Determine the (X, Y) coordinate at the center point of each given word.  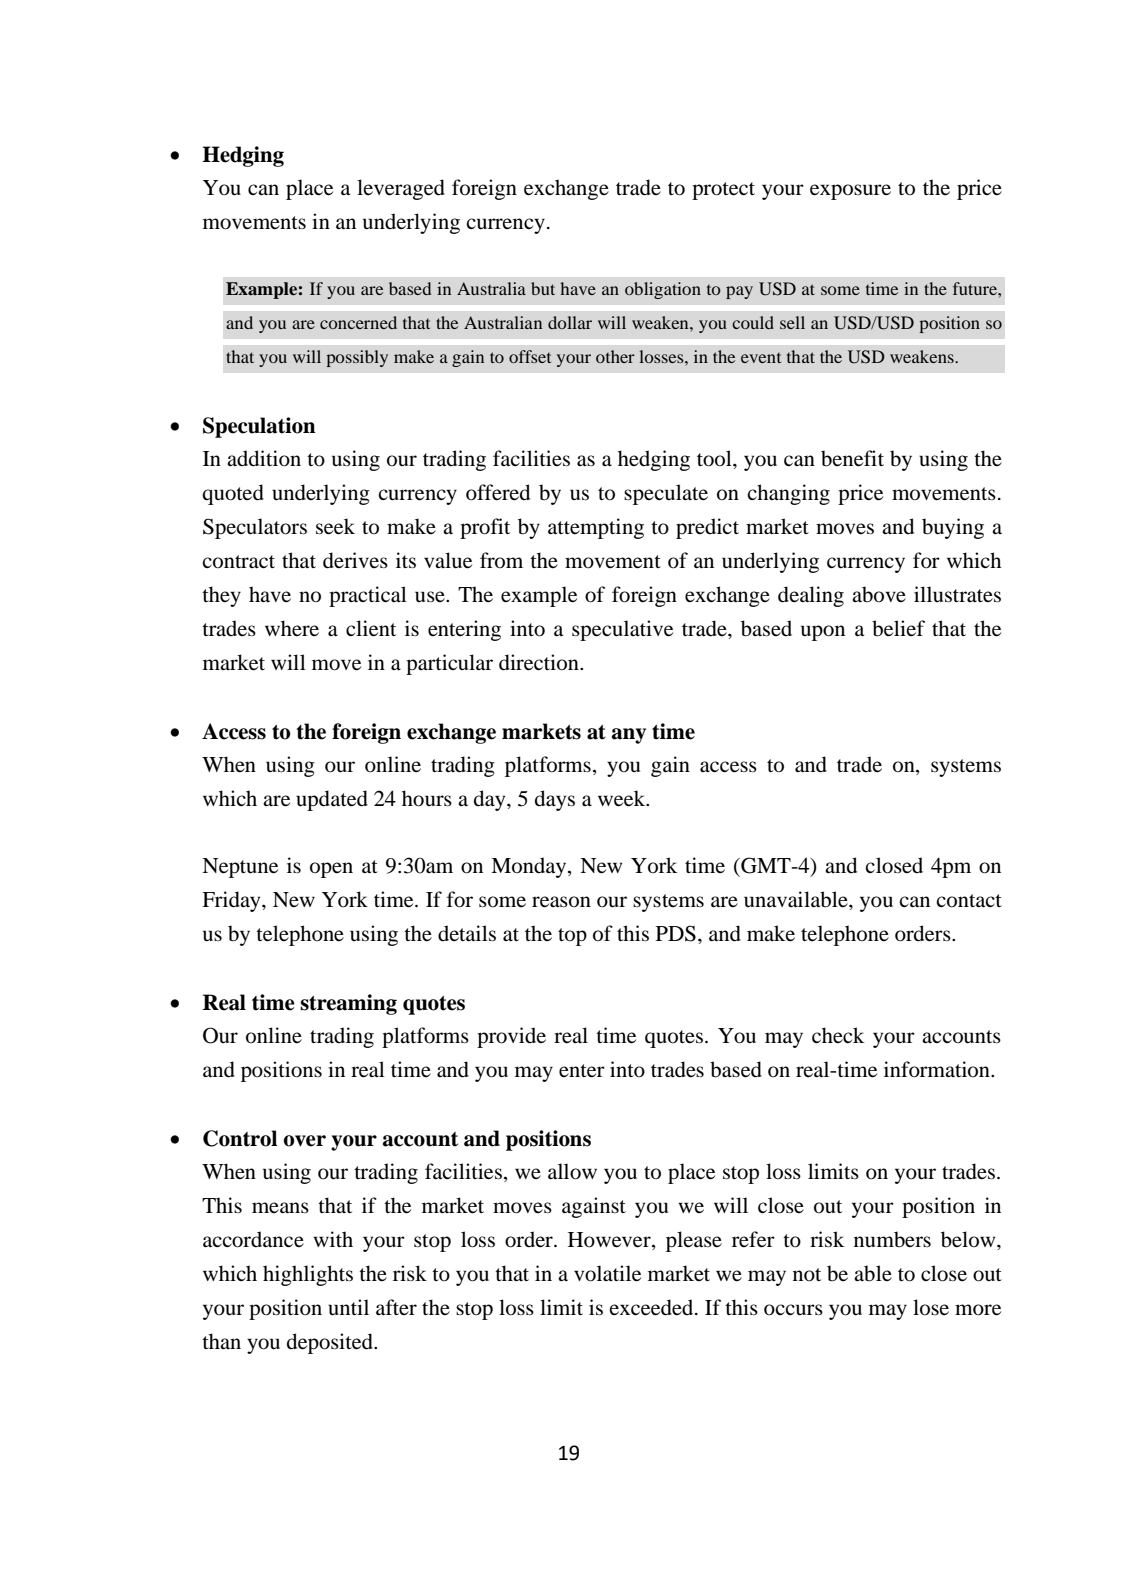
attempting (596, 528)
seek (335, 526)
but (543, 288)
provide (511, 1037)
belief (898, 628)
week (623, 798)
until (348, 1307)
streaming (348, 1004)
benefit (852, 458)
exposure (850, 192)
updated (332, 800)
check (838, 1035)
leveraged (401, 189)
